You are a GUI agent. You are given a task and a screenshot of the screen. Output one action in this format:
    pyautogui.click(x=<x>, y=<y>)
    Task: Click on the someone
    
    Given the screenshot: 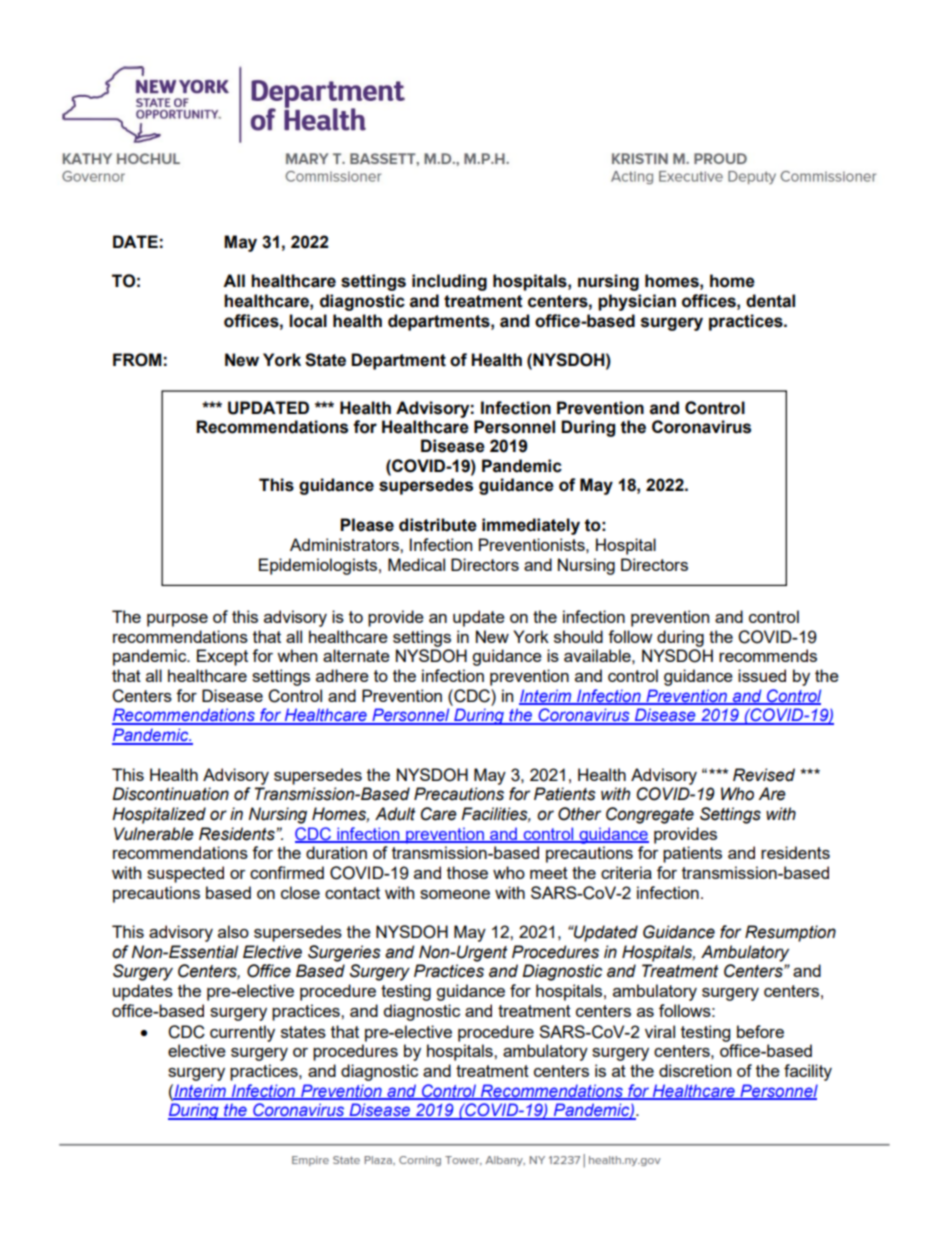 What is the action you would take?
    pyautogui.click(x=455, y=894)
